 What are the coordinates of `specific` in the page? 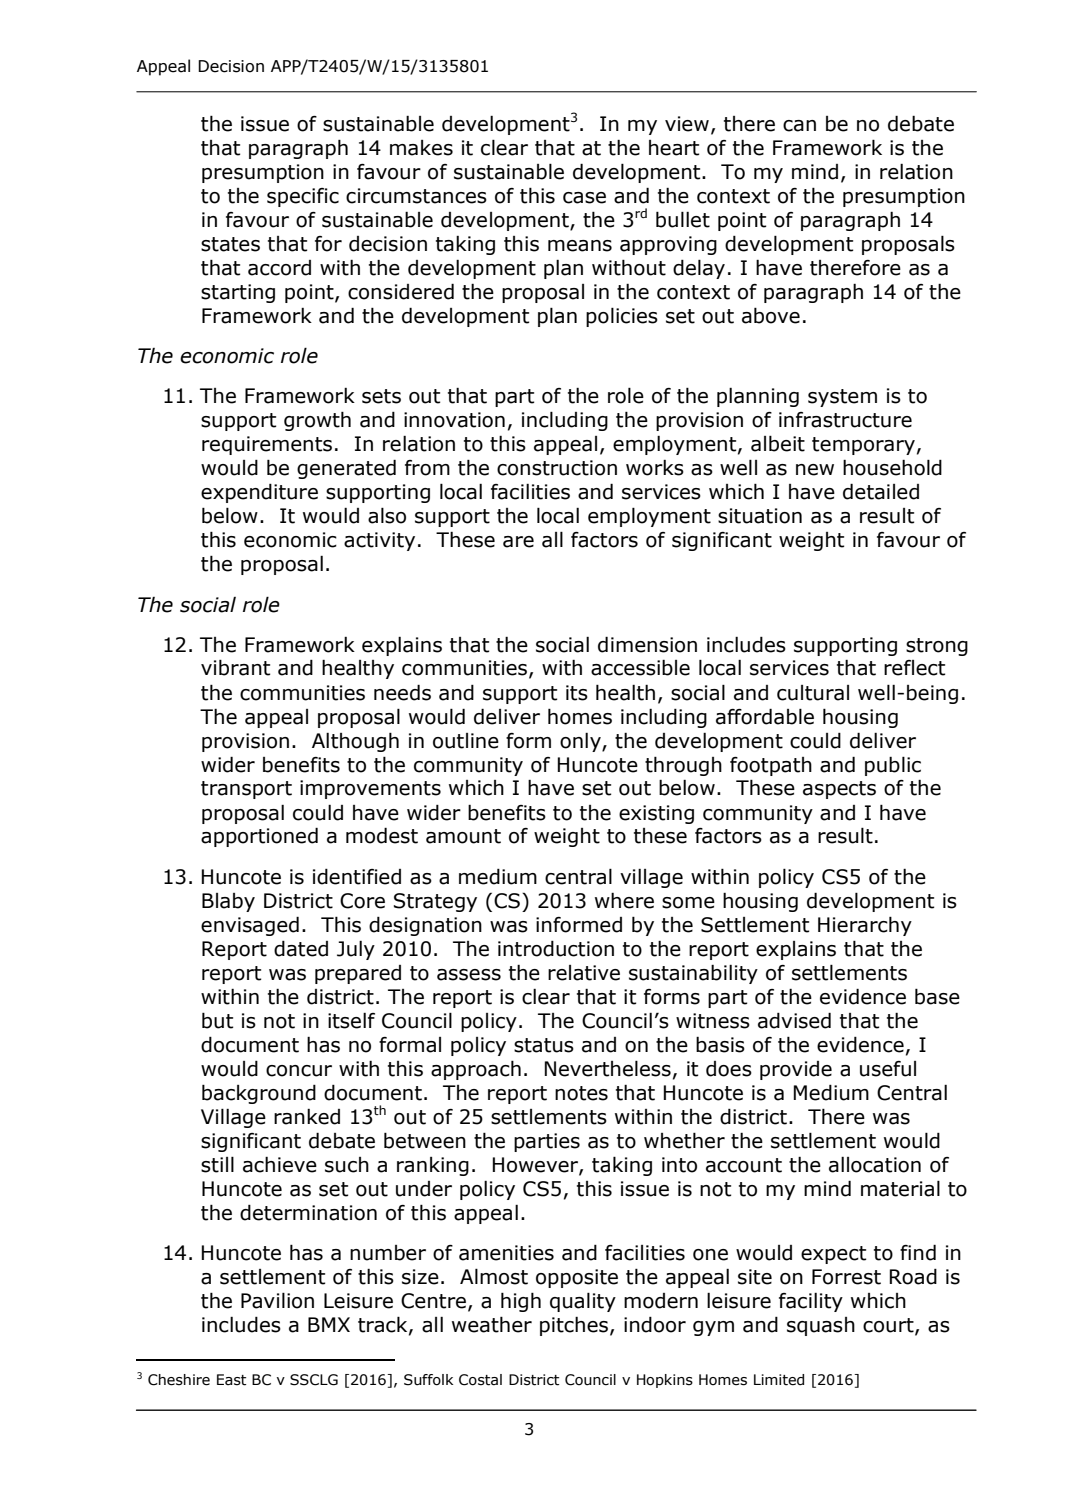 It's located at (303, 197).
